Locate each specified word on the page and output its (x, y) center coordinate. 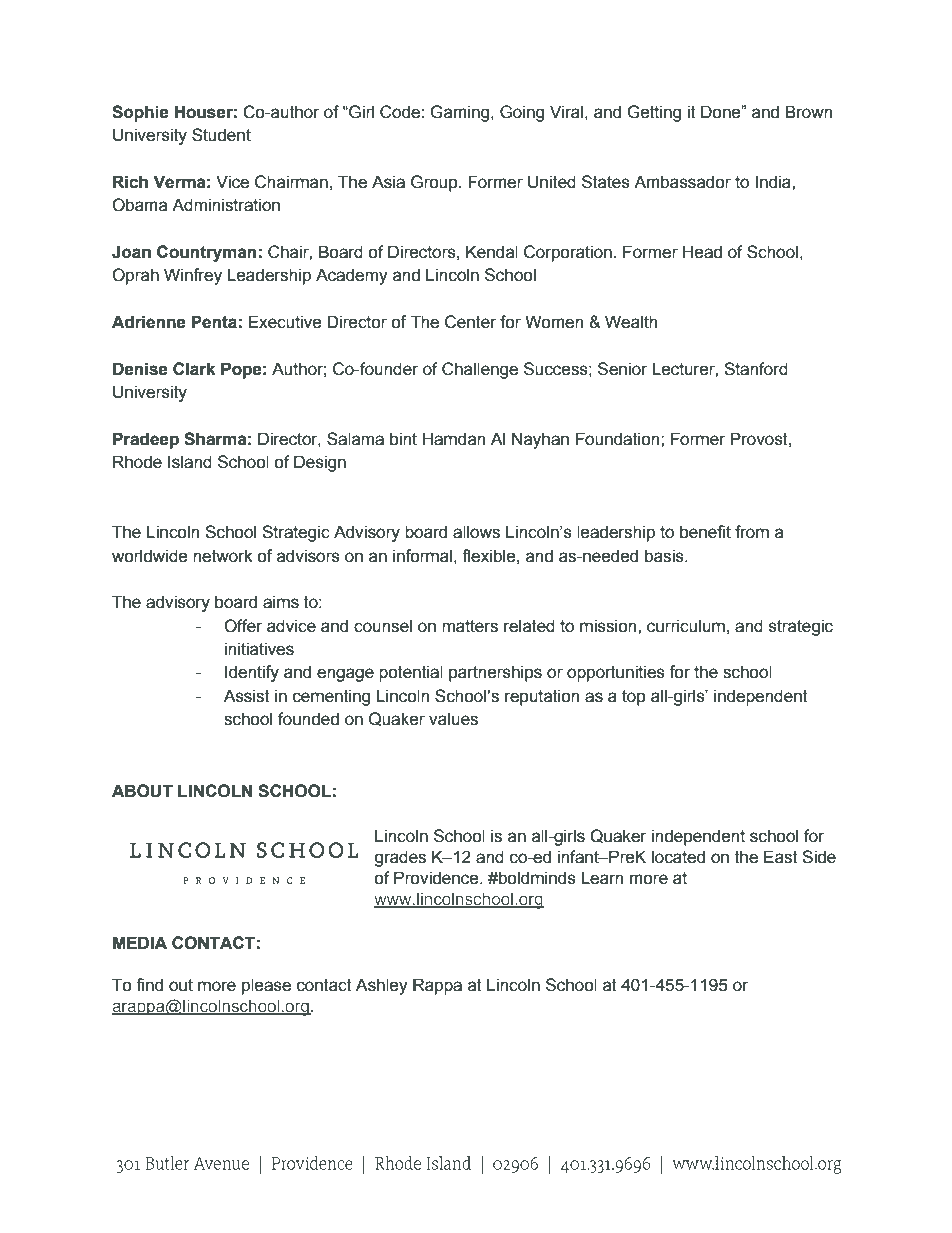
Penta (214, 322)
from (752, 532)
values (453, 719)
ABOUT (142, 791)
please (266, 986)
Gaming (461, 113)
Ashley (382, 986)
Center (470, 322)
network (223, 556)
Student (221, 135)
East (781, 857)
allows (476, 532)
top (634, 698)
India (774, 182)
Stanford (756, 369)
